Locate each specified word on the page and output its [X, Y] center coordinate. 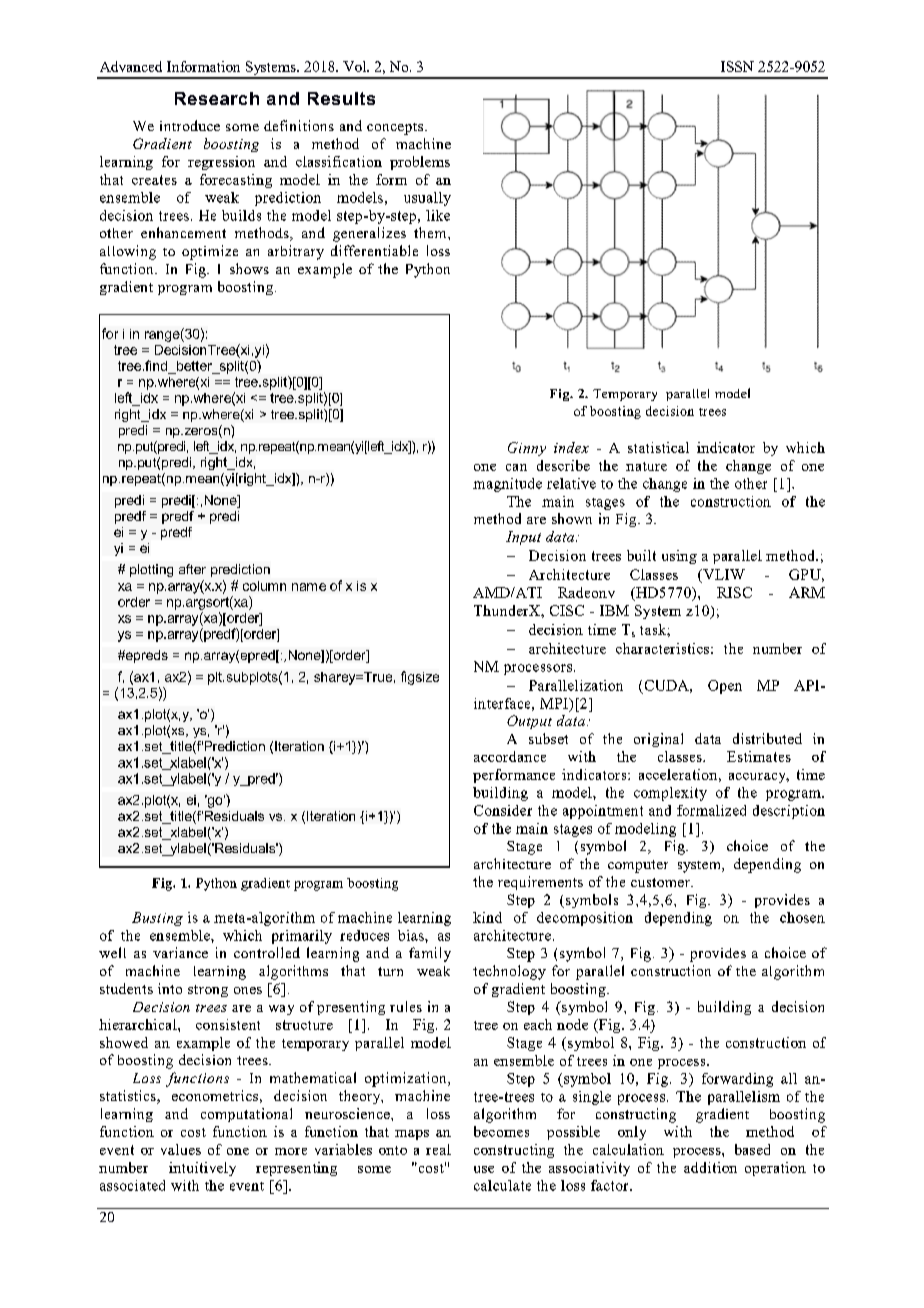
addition [710, 1167]
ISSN [737, 66]
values [181, 1149]
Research [217, 98]
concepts [395, 129]
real [438, 1149]
